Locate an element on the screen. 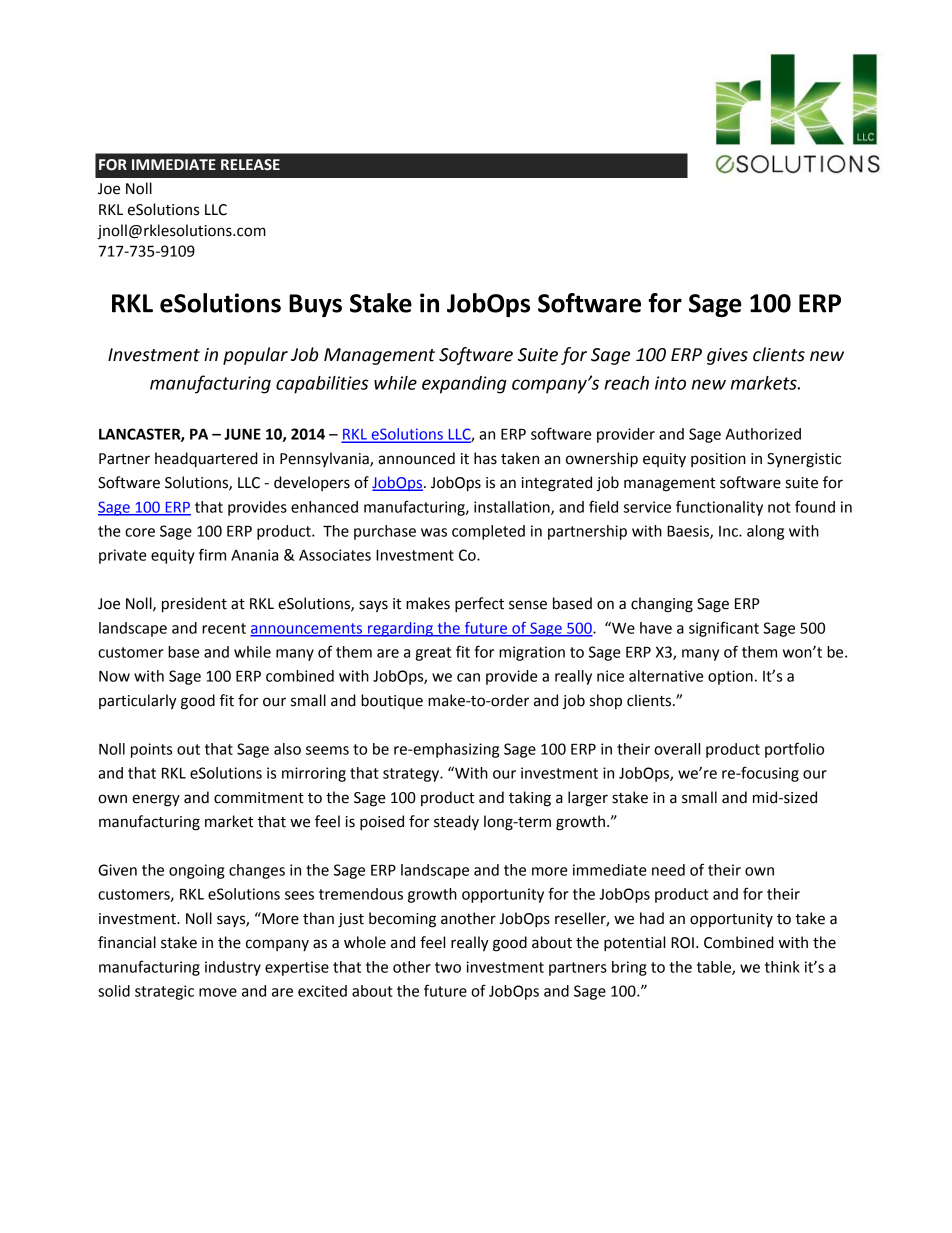 The image size is (952, 1233). particularly is located at coordinates (138, 701).
